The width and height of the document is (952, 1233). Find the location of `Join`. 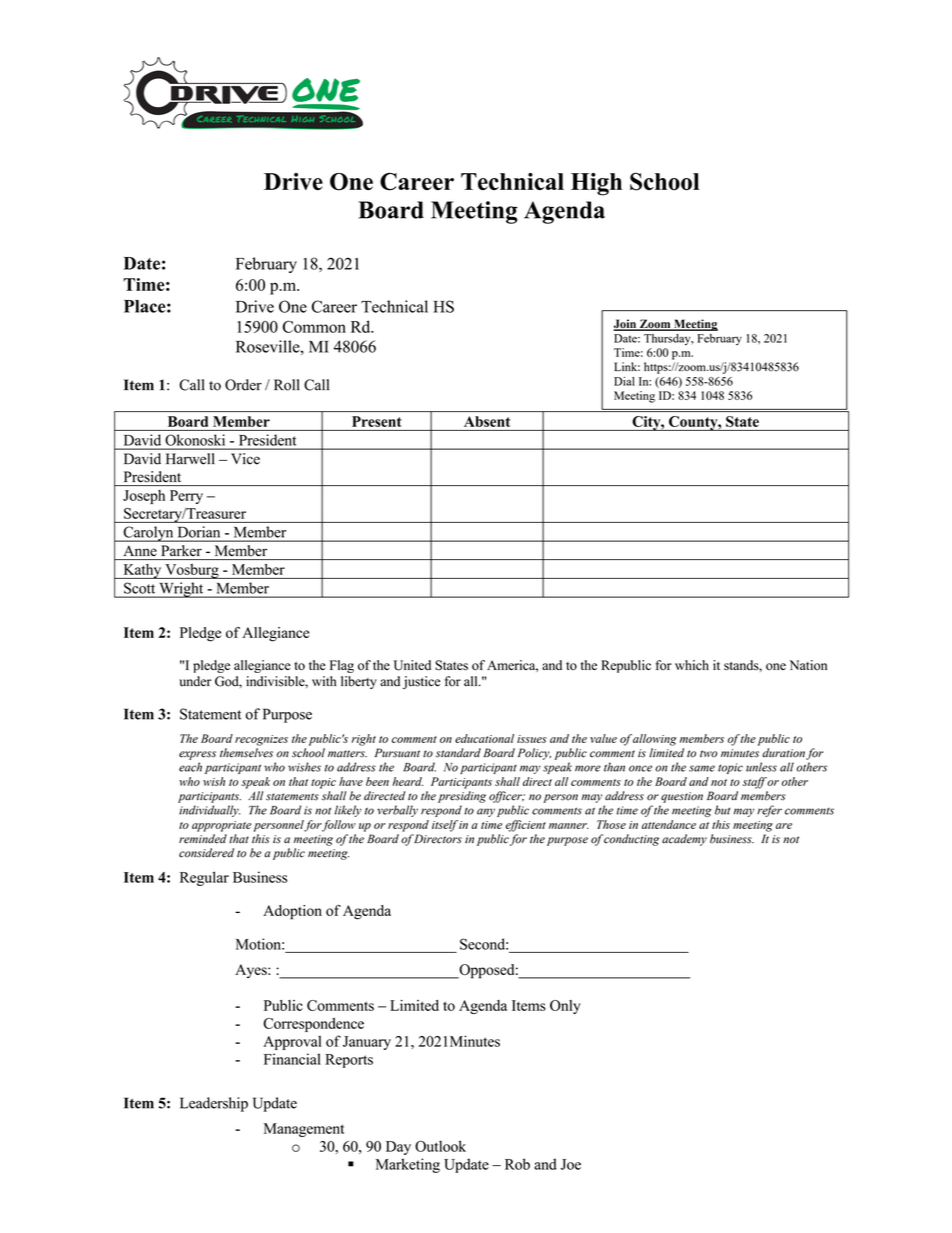

Join is located at coordinates (626, 325).
